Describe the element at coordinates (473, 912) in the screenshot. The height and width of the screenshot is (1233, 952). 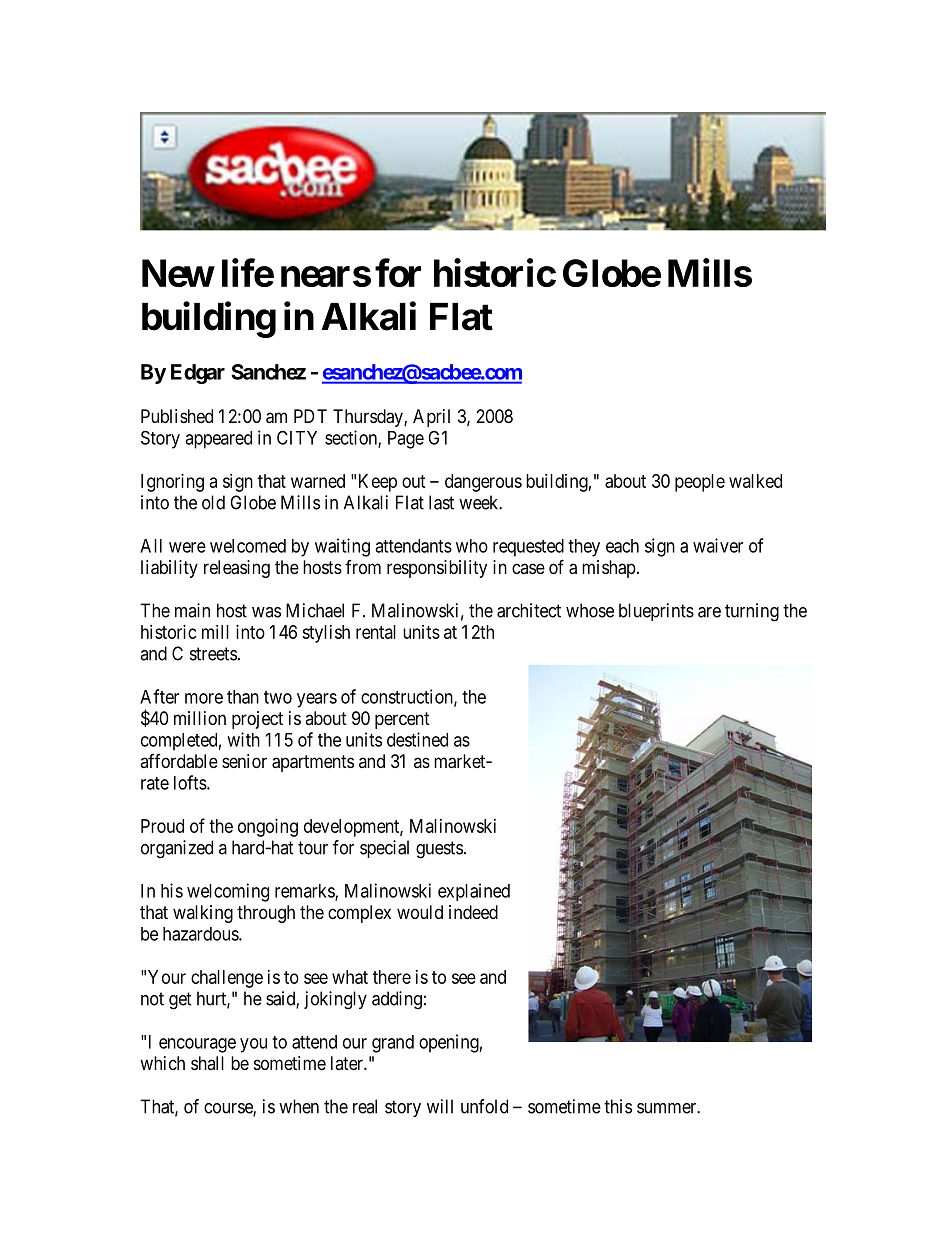
I see `indeed` at that location.
